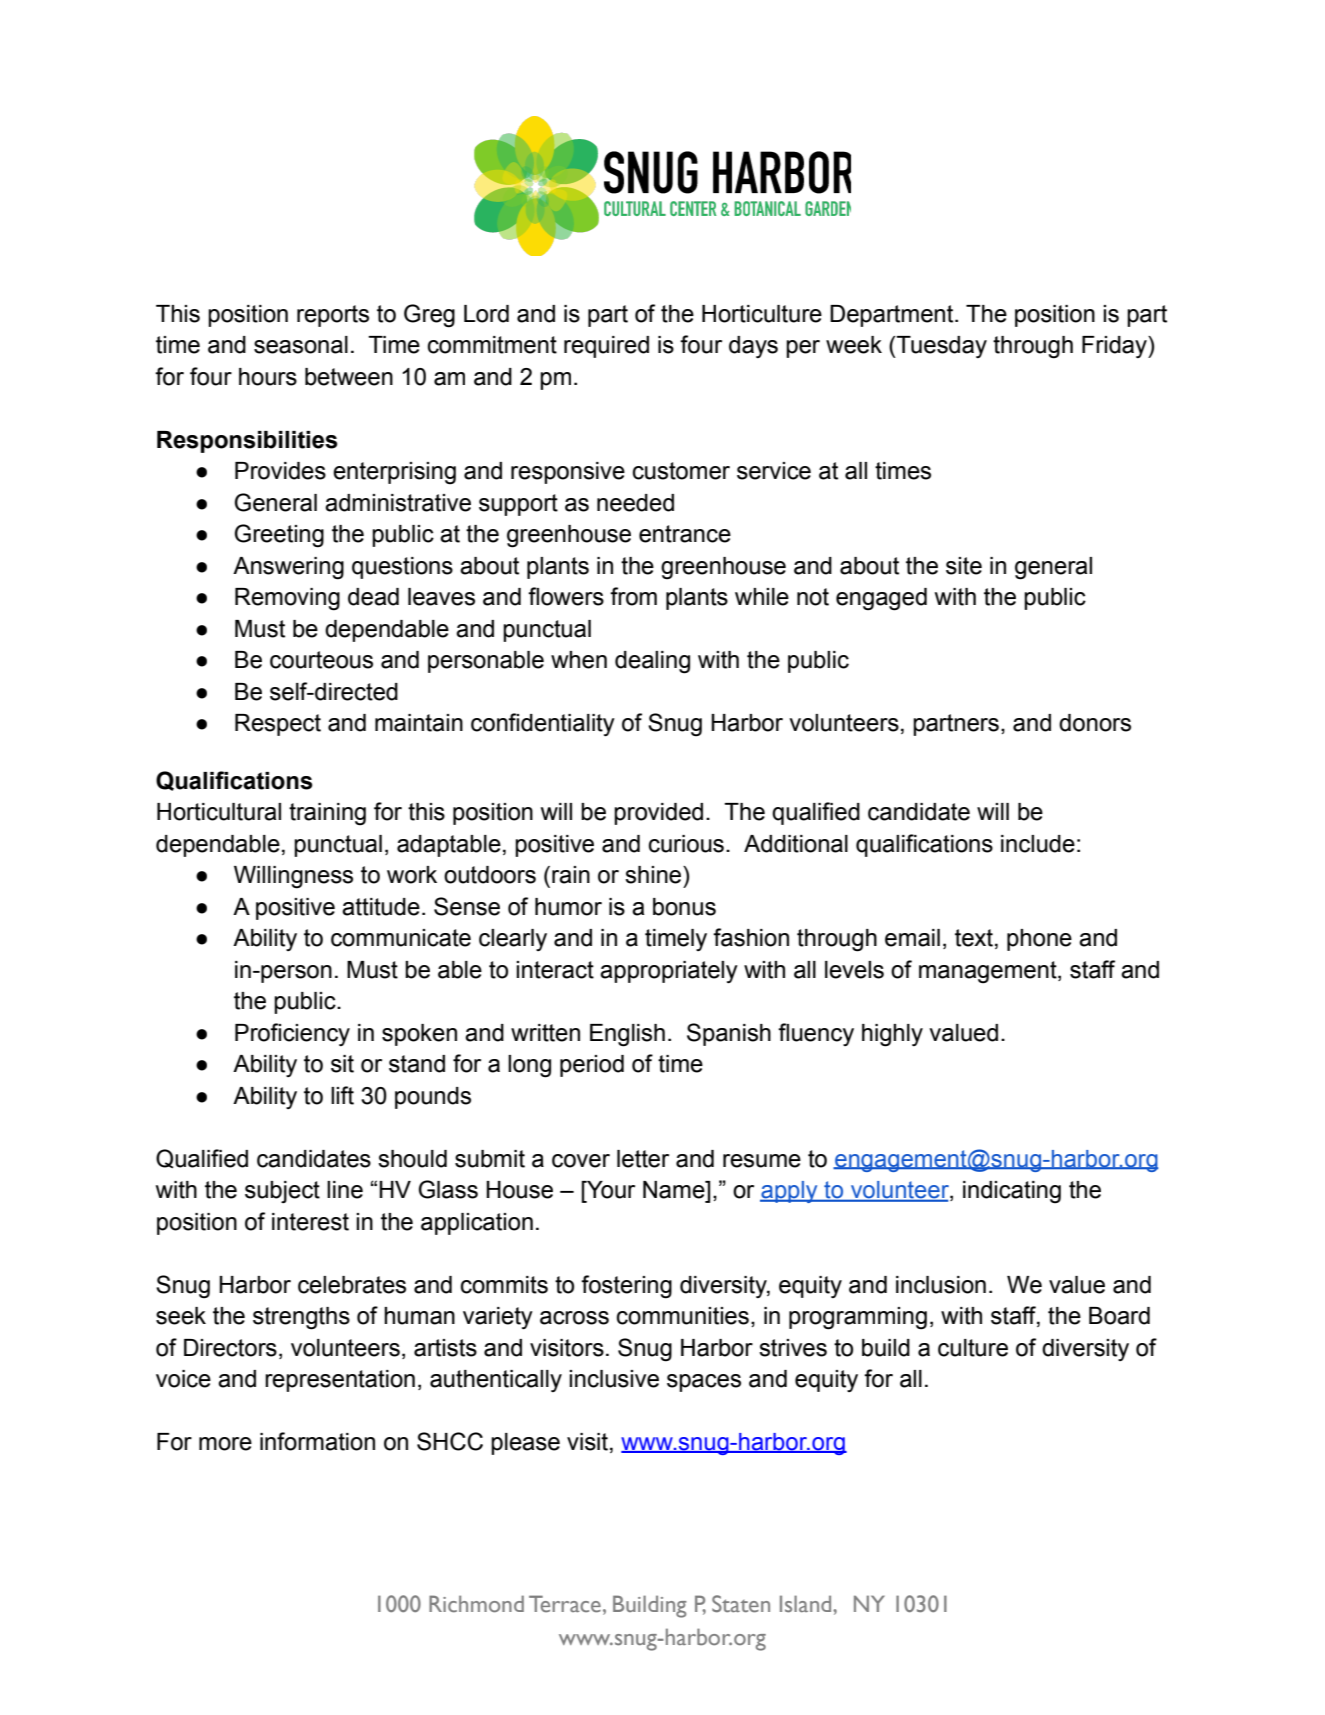  Describe the element at coordinates (941, 1285) in the image. I see `inclusion` at that location.
